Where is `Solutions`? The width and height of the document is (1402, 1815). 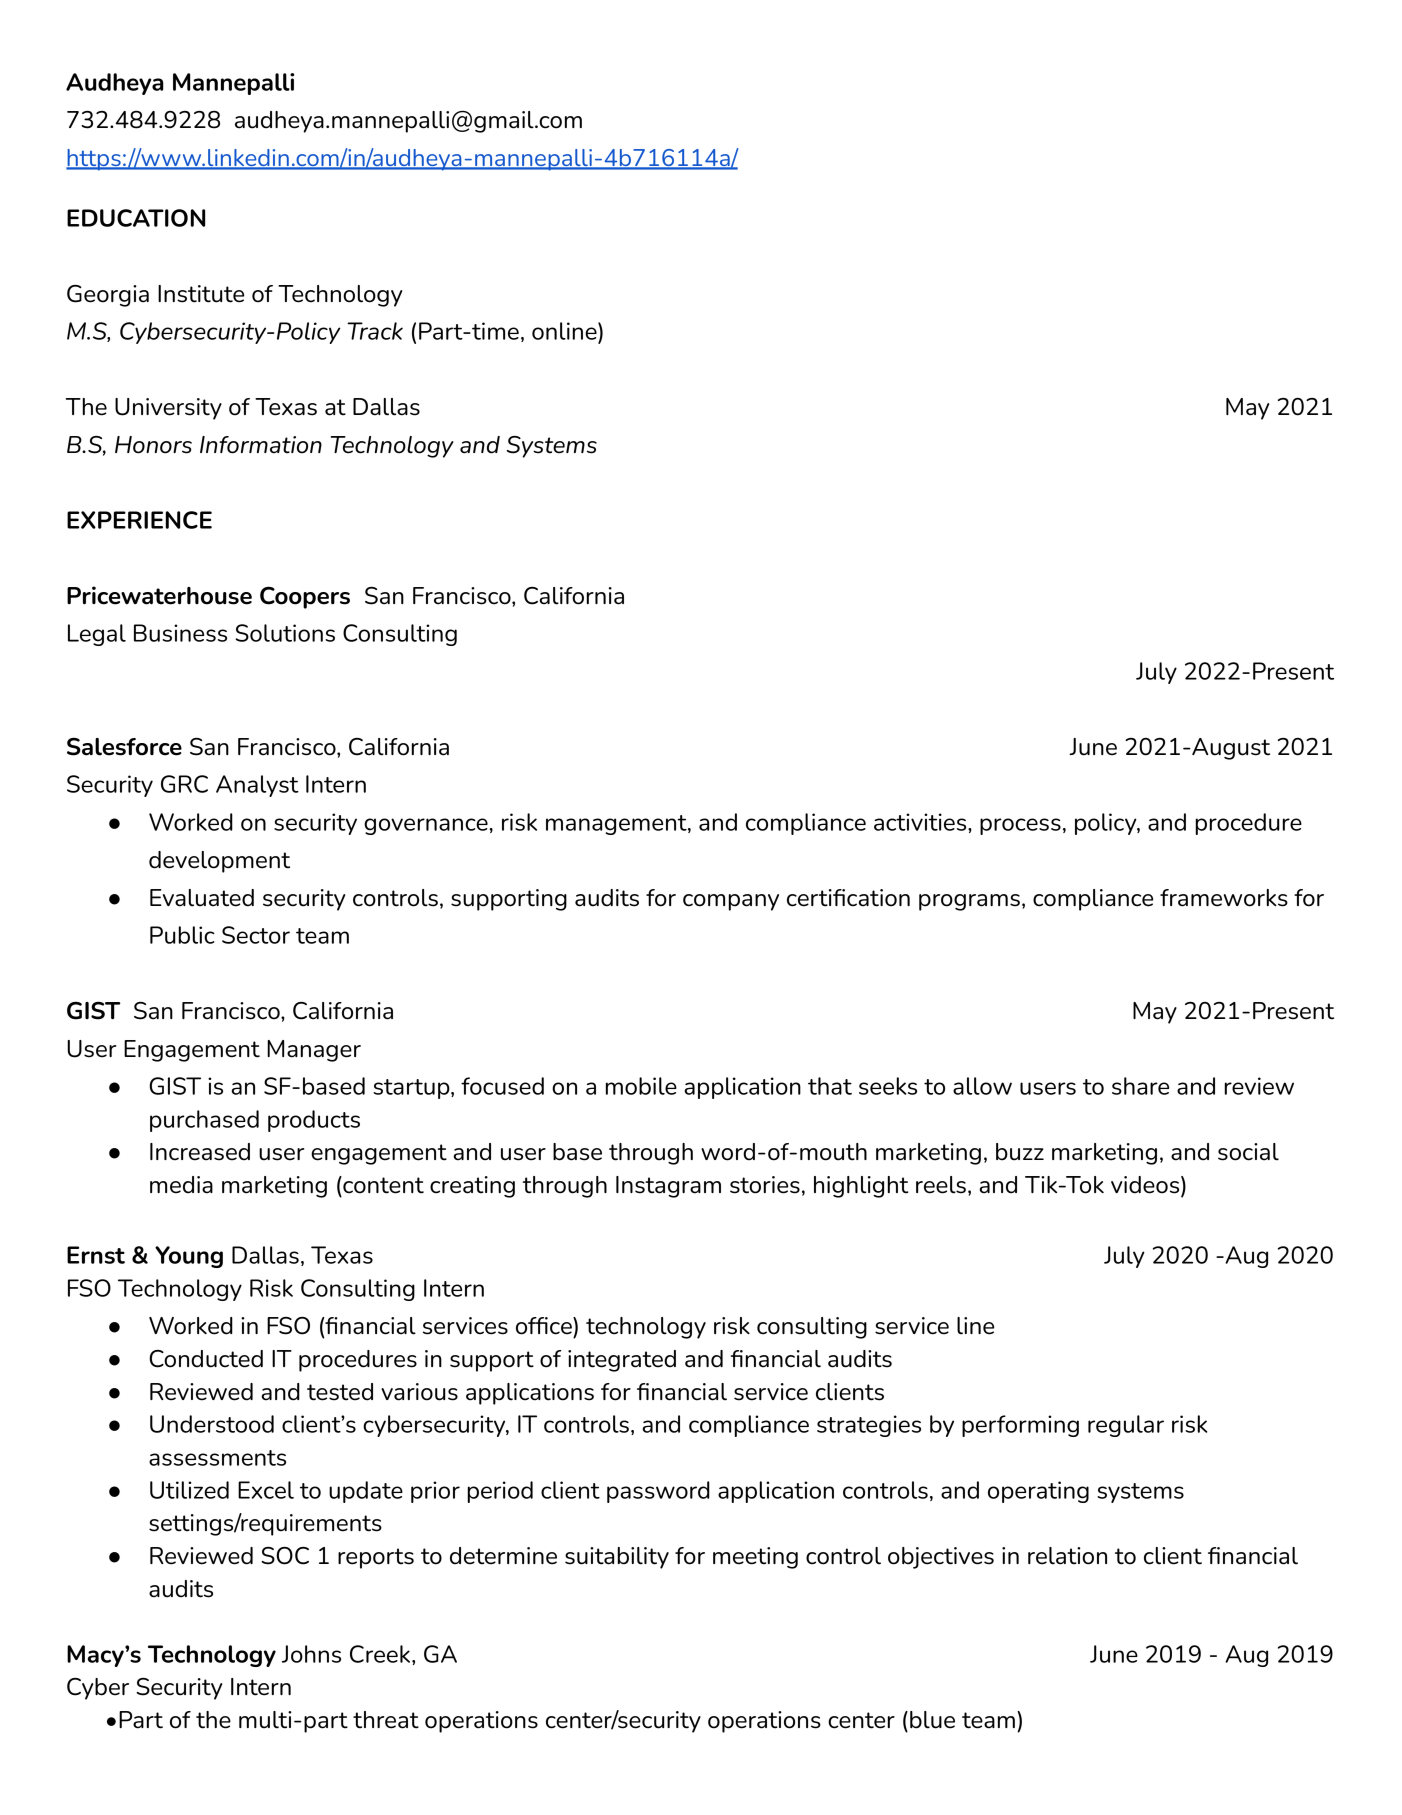
Solutions is located at coordinates (285, 633).
